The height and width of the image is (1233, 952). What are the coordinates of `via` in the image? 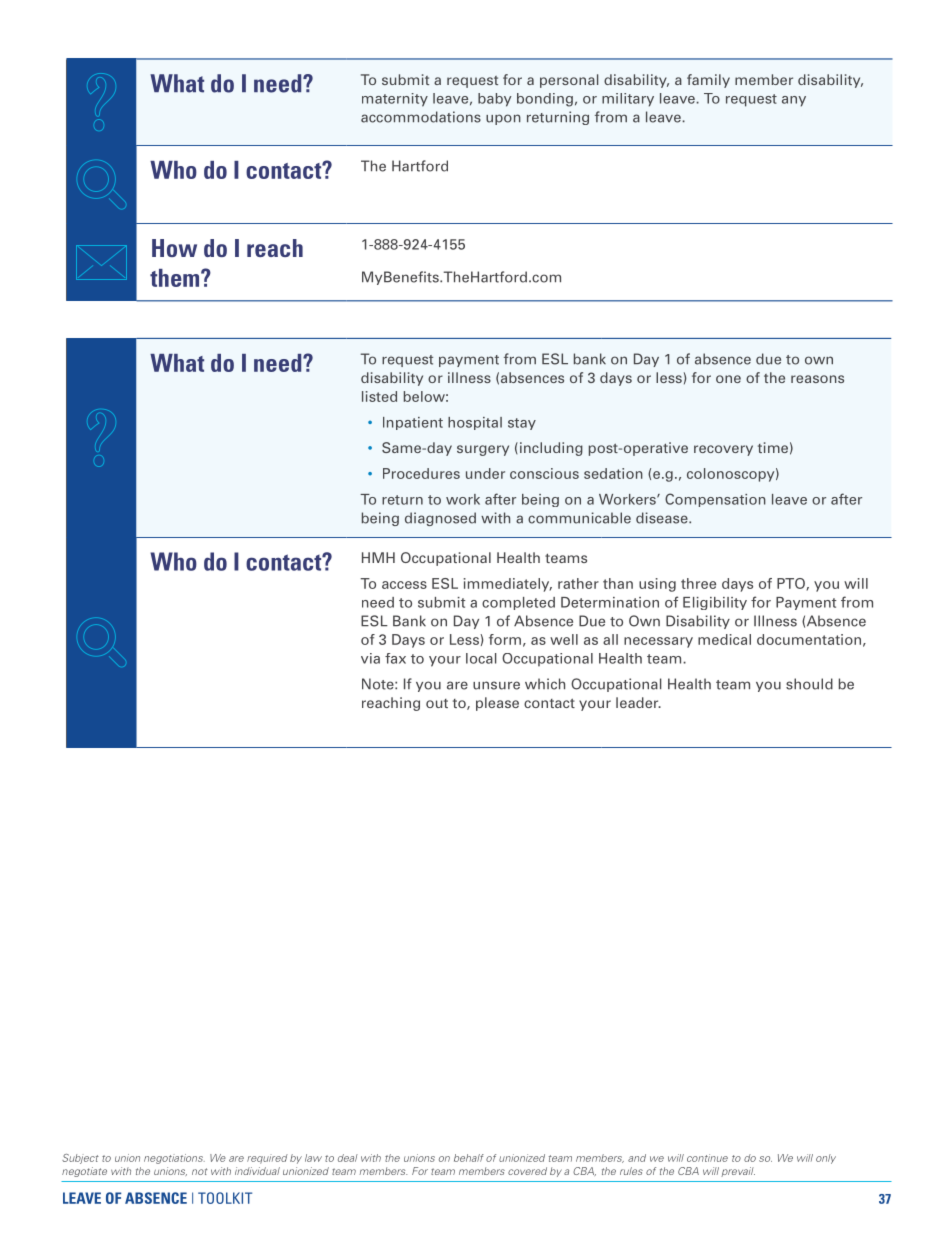 It's located at (370, 658).
